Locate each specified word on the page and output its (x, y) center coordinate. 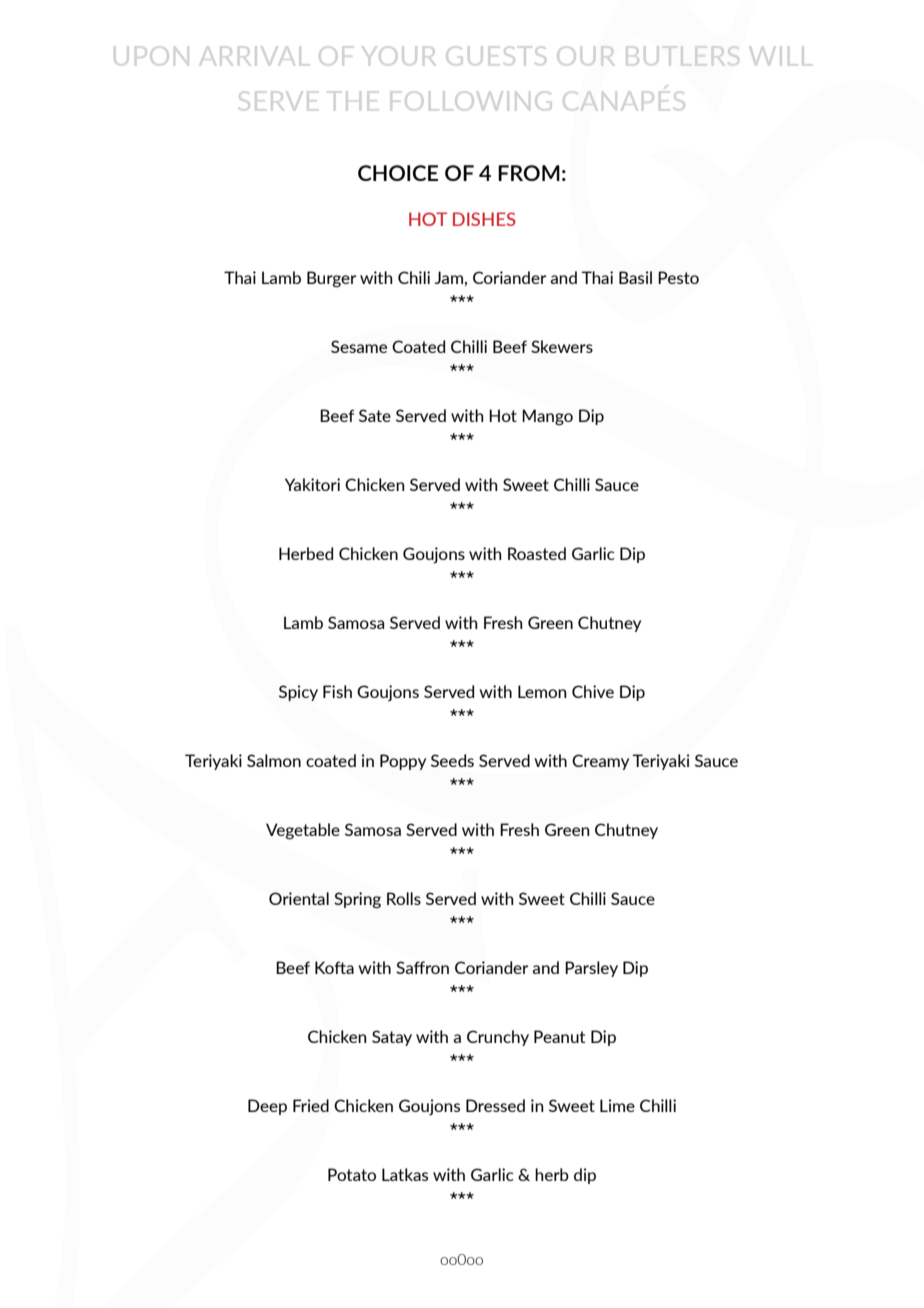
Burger (331, 279)
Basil (635, 277)
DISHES (484, 219)
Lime (617, 1105)
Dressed (495, 1105)
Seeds (452, 760)
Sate (375, 415)
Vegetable (303, 831)
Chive (593, 691)
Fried (311, 1105)
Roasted (537, 553)
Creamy (600, 762)
